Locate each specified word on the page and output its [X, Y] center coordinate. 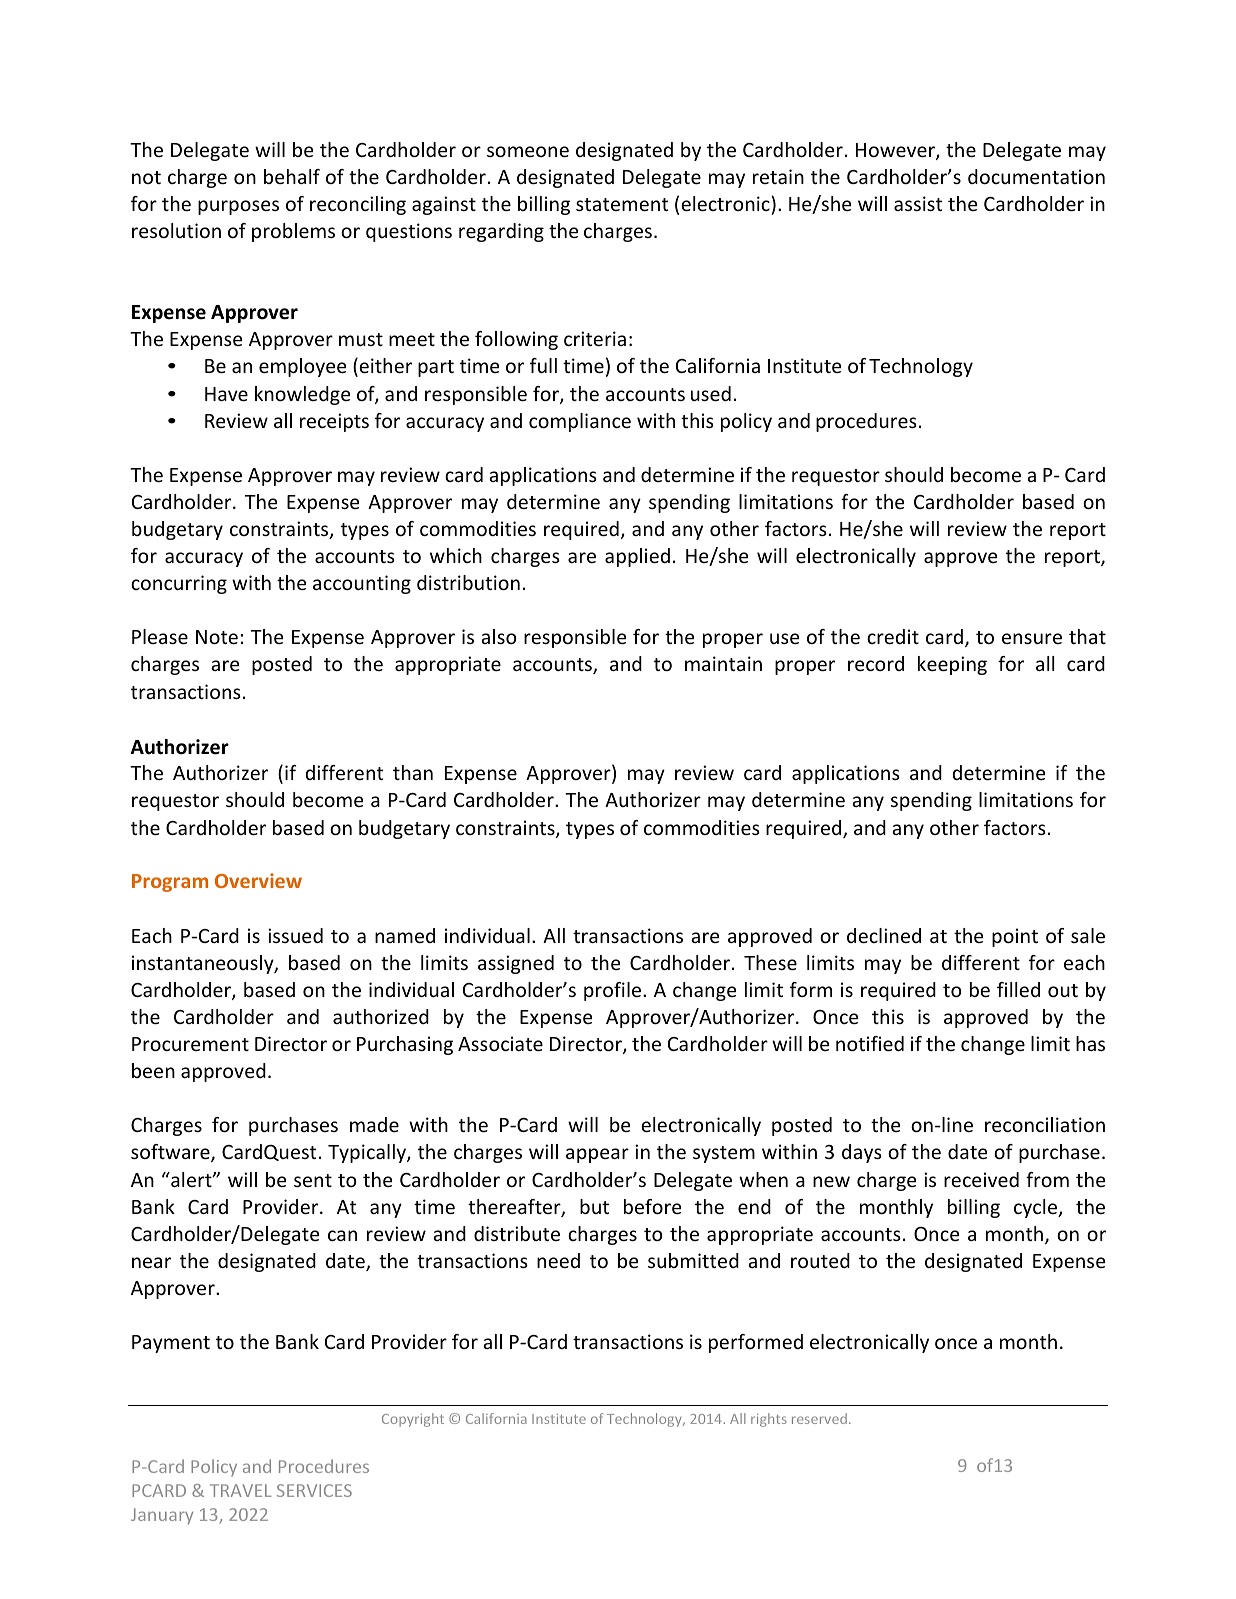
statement [622, 204]
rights [769, 1420]
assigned [516, 964]
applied [637, 557]
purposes [238, 207]
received [981, 1179]
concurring [179, 584]
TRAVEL [241, 1490]
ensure [1032, 638]
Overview [258, 880]
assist [918, 203]
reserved [819, 1418]
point [1015, 937]
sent [313, 1180]
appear [597, 1155]
